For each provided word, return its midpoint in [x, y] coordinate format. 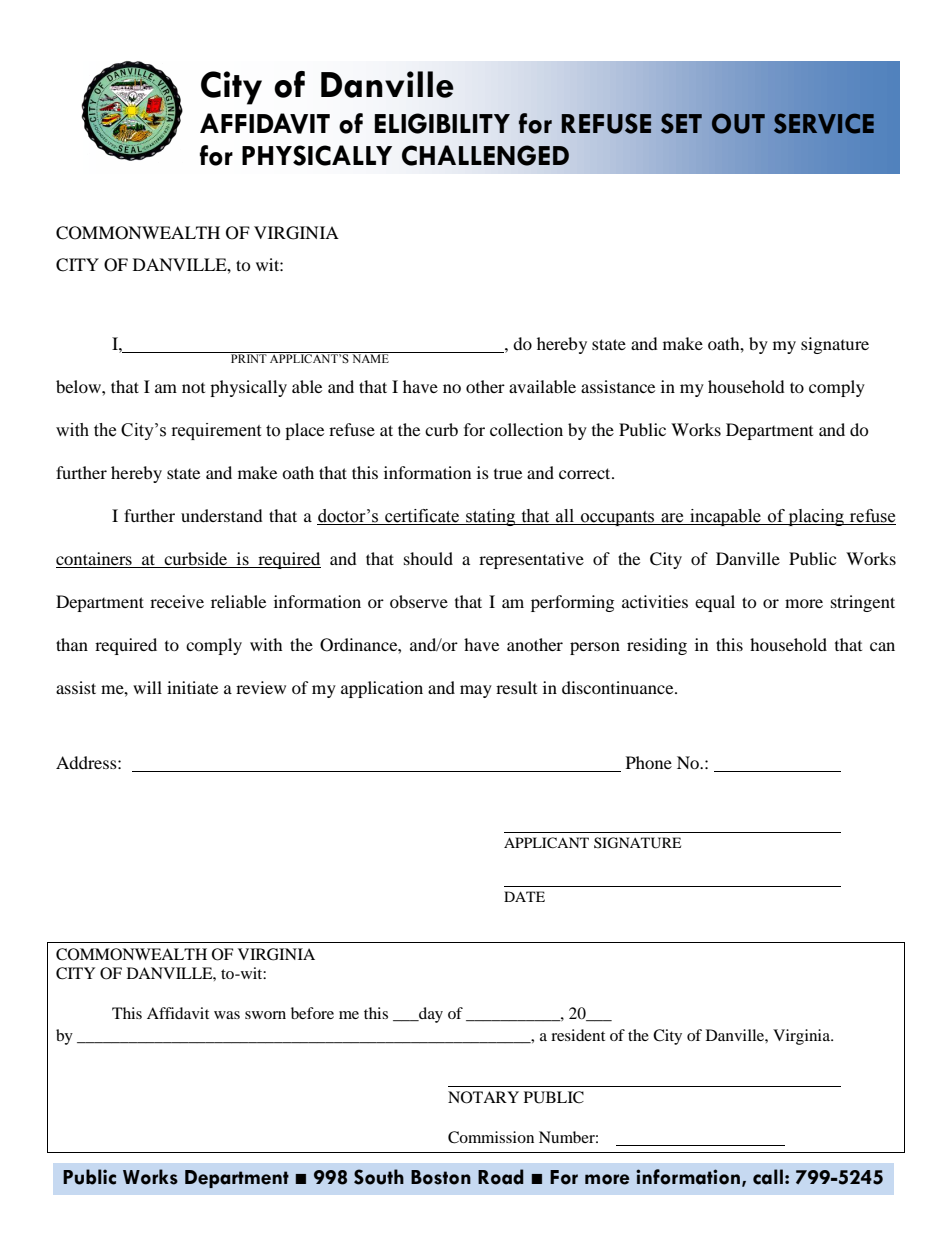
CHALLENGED [485, 155]
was [227, 1015]
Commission [491, 1137]
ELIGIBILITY [442, 123]
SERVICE [824, 123]
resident [578, 1035]
